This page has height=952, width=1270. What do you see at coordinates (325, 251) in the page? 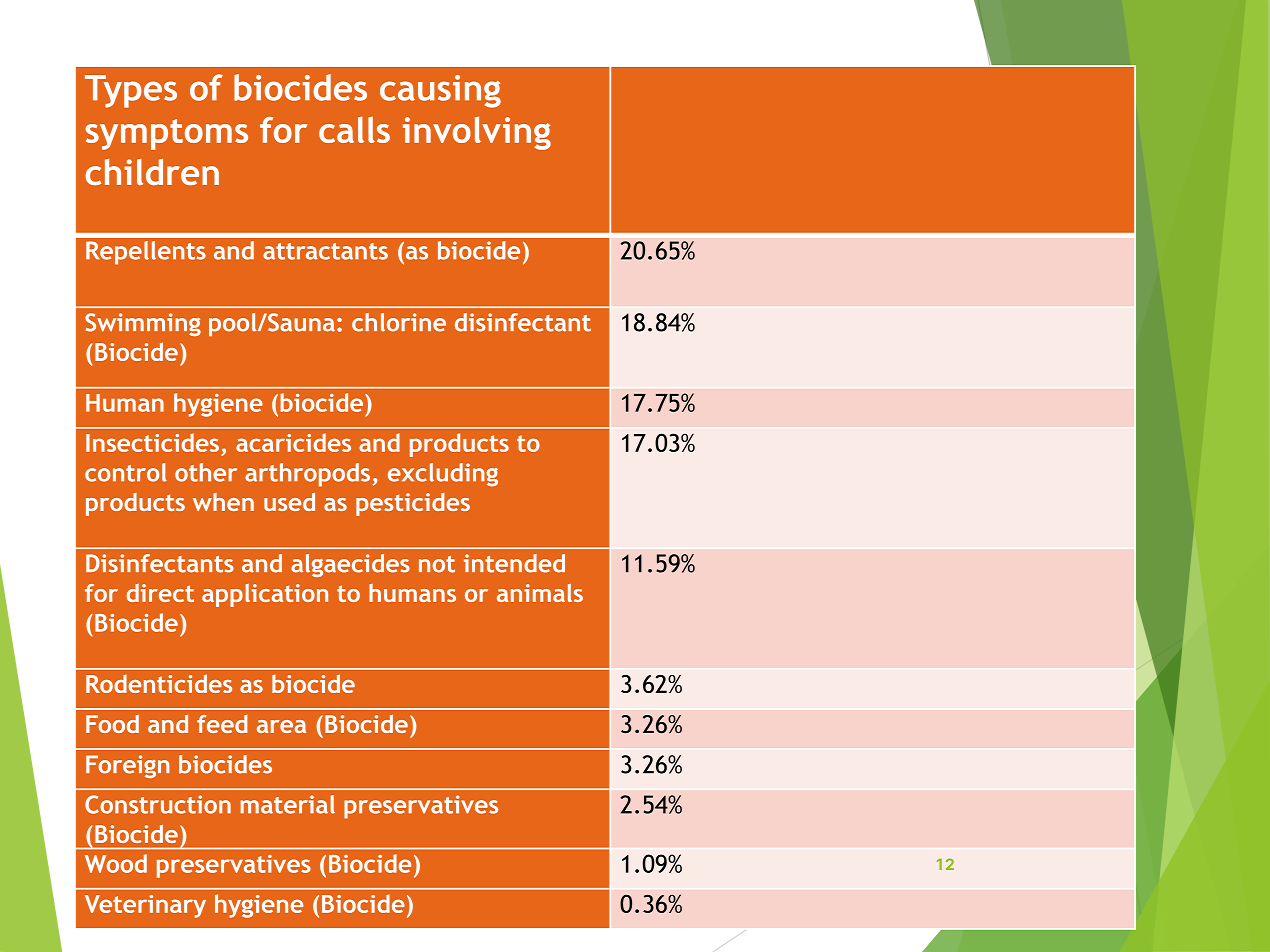
I see `attractants` at bounding box center [325, 251].
